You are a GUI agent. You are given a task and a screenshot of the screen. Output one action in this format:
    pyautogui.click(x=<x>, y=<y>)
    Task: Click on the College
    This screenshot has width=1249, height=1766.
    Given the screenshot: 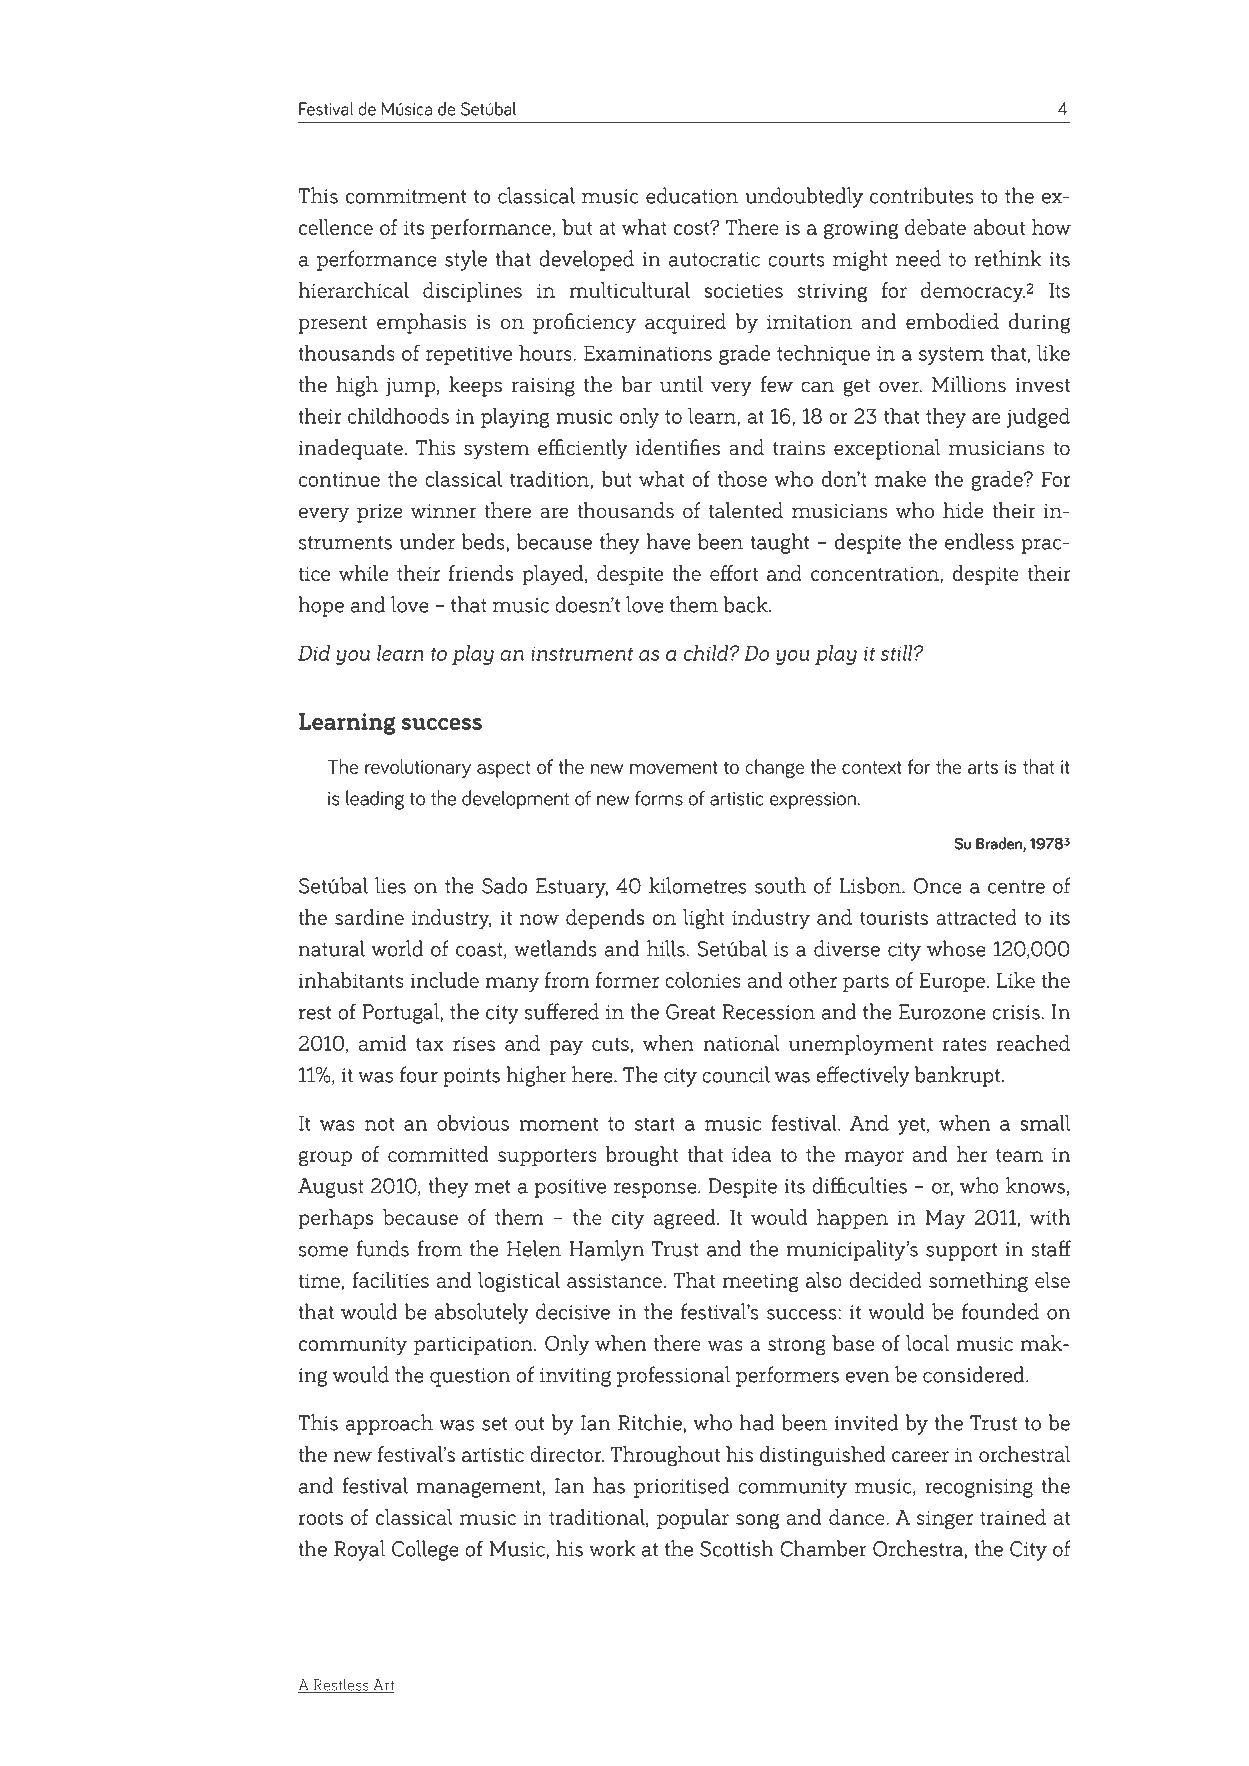 What is the action you would take?
    pyautogui.click(x=425, y=1550)
